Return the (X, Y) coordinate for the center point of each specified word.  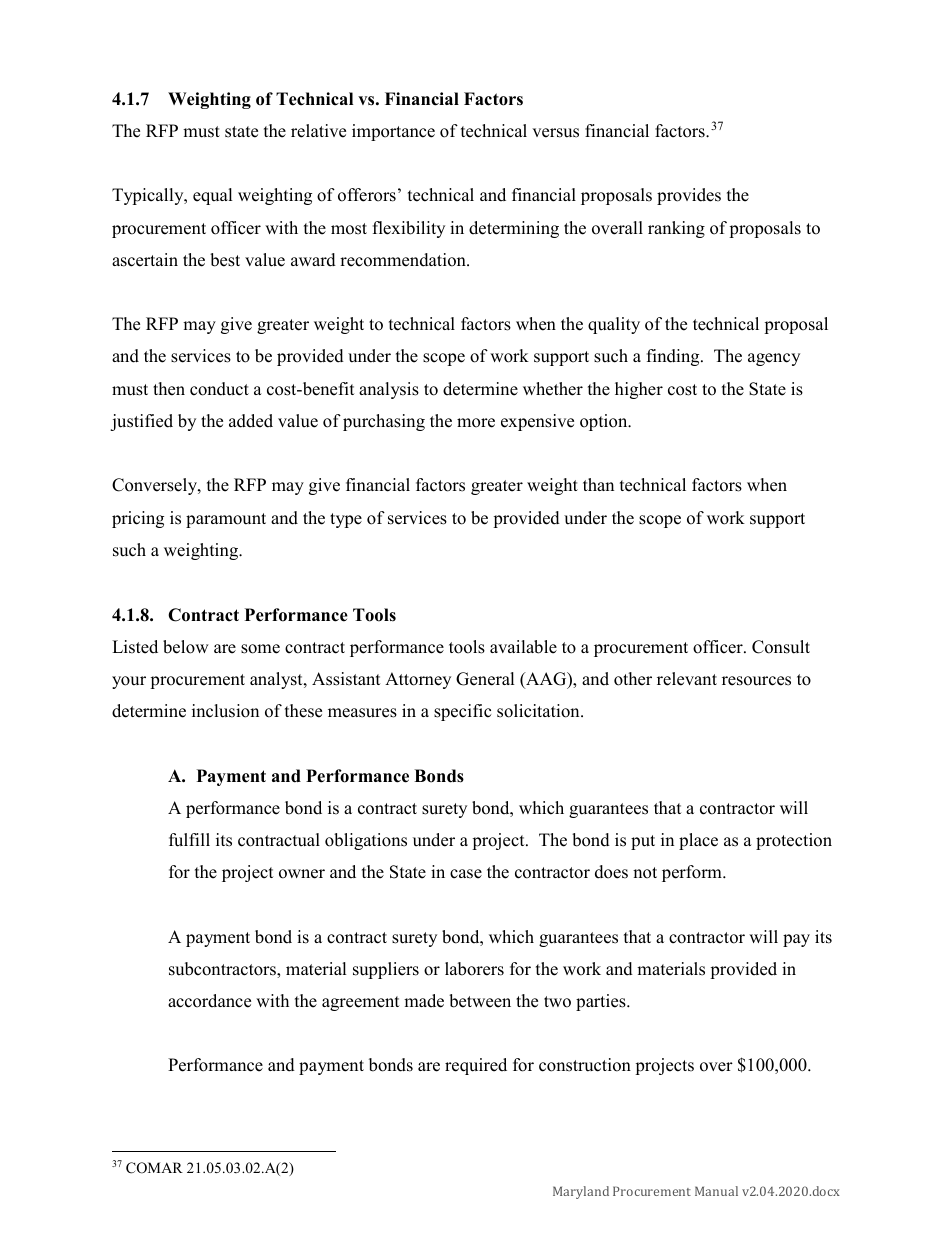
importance (393, 132)
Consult (781, 647)
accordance (209, 1001)
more (476, 423)
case (466, 874)
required (476, 1066)
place (698, 841)
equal (213, 196)
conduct (219, 389)
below (186, 647)
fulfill (189, 840)
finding (674, 357)
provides (689, 196)
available (523, 647)
